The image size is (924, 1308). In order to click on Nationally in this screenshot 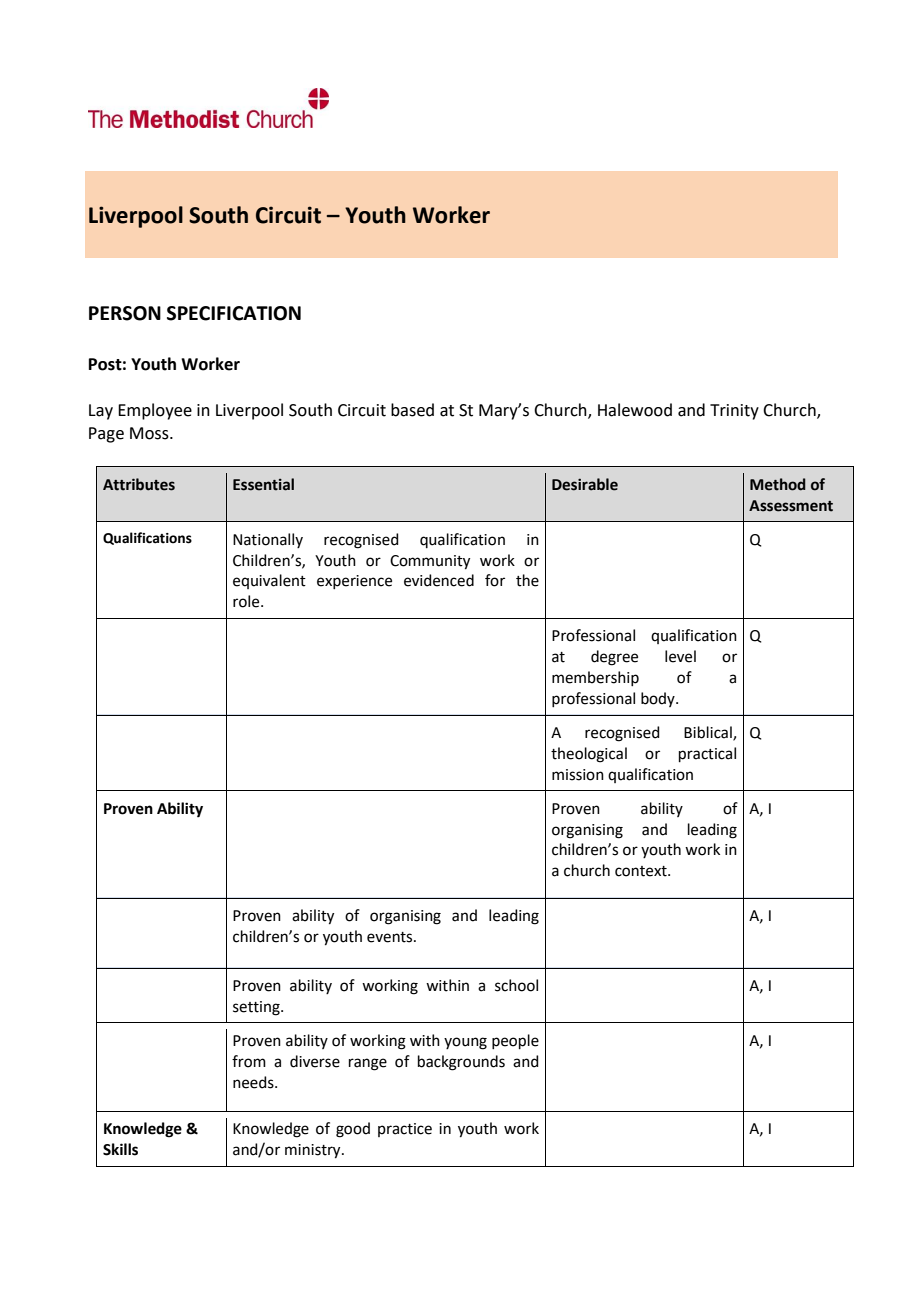, I will do `click(268, 540)`.
